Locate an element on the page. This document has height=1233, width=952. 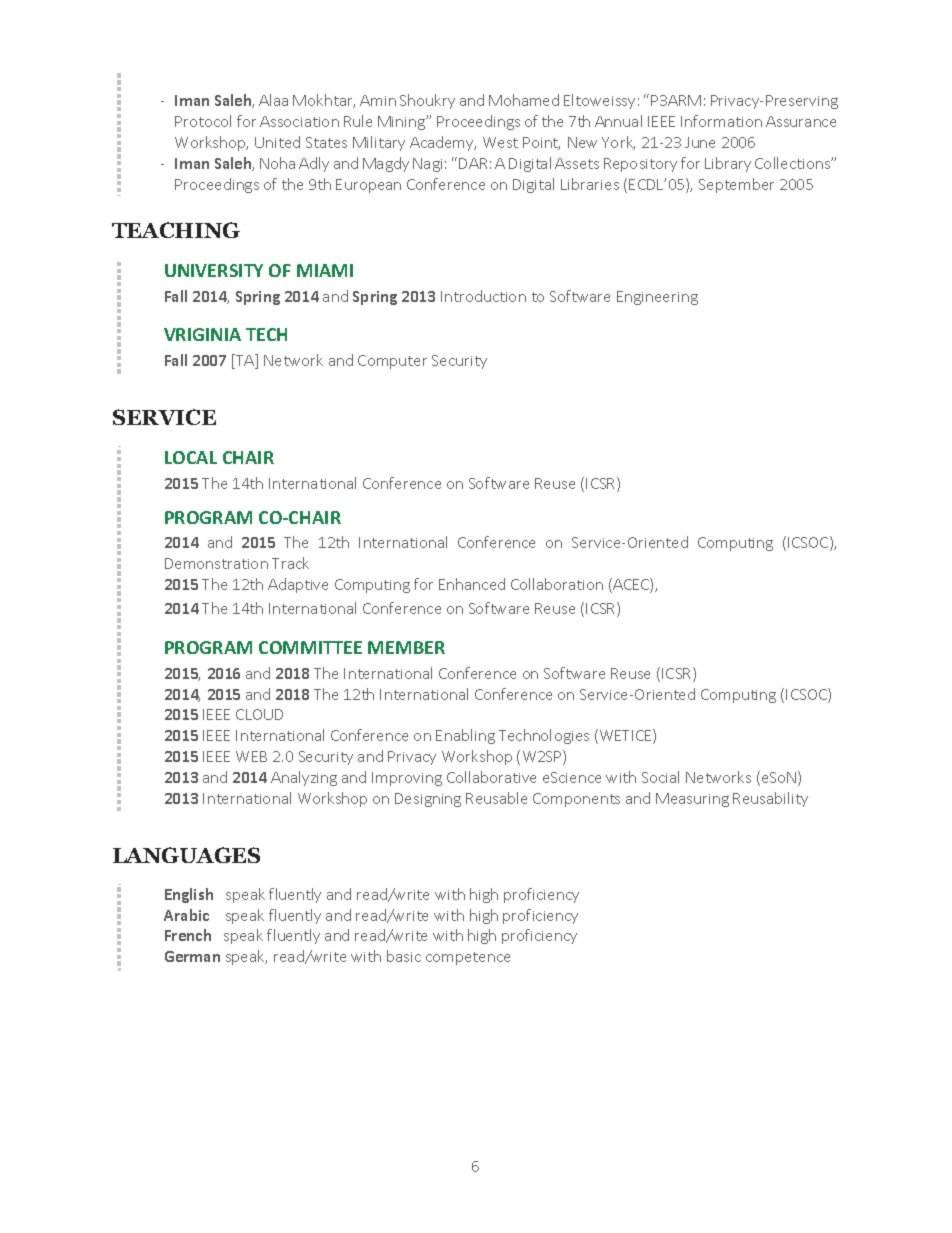
West is located at coordinates (500, 142).
